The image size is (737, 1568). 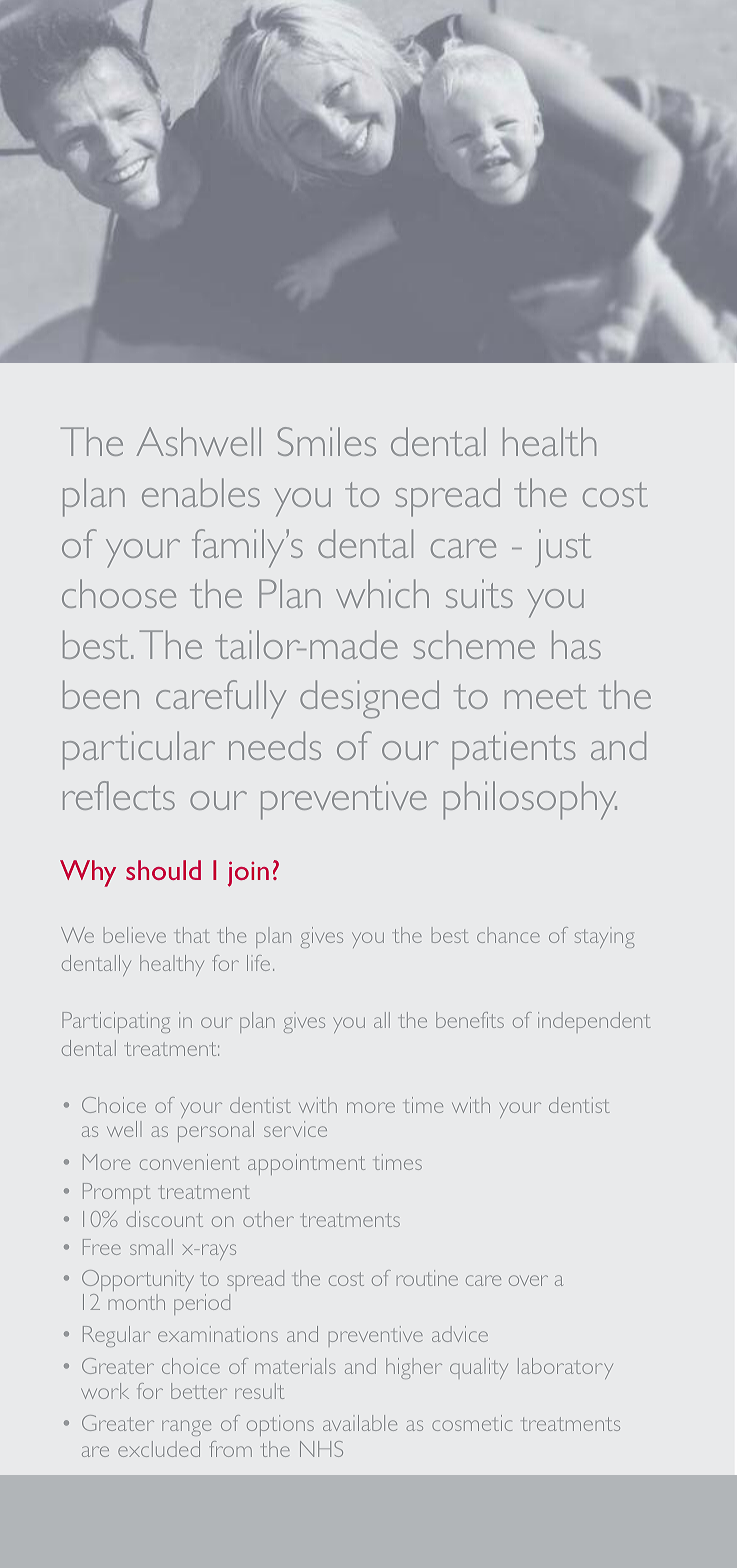 What do you see at coordinates (563, 548) in the page?
I see `just` at bounding box center [563, 548].
